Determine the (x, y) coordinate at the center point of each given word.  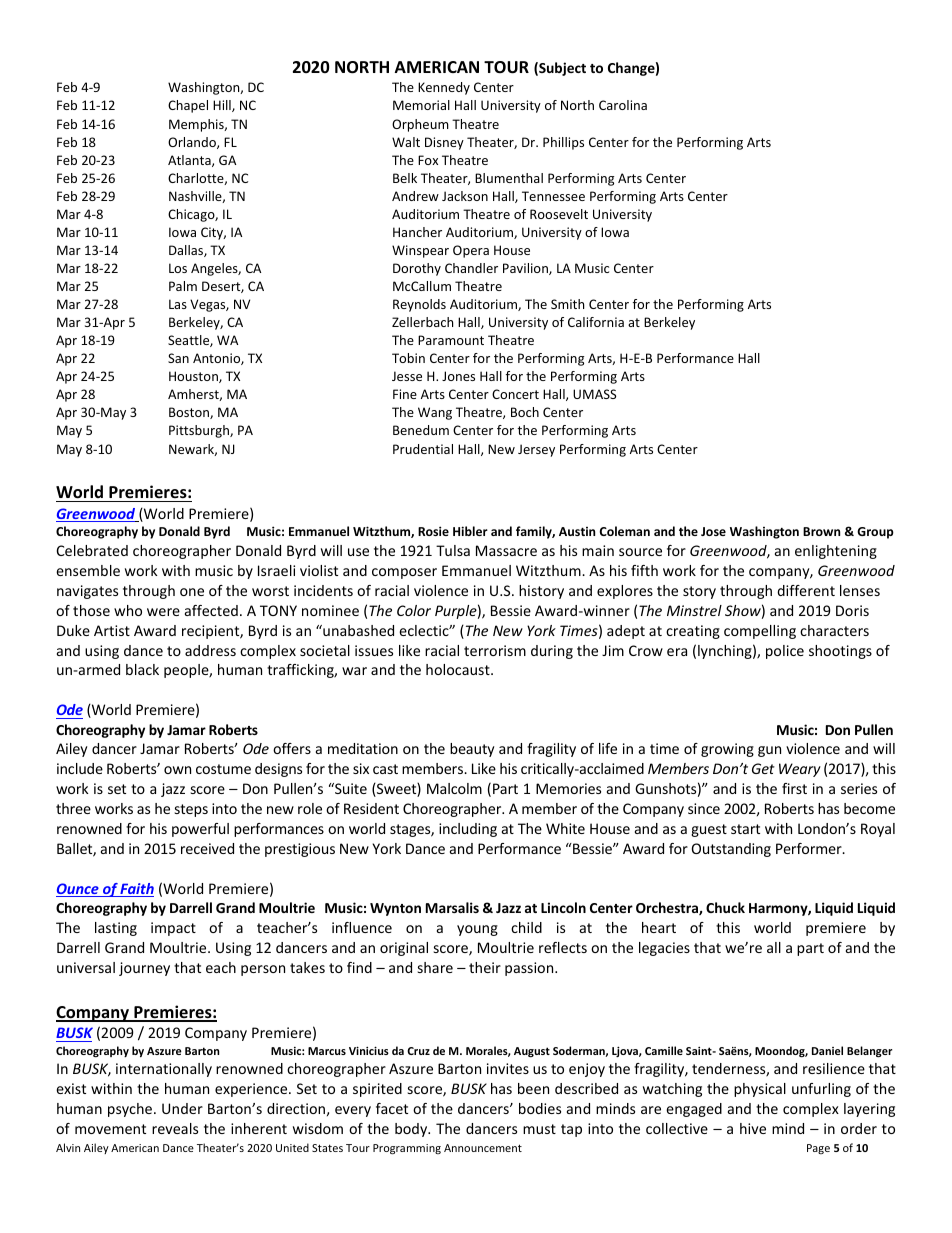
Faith (136, 890)
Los (178, 268)
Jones (458, 376)
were (163, 612)
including (468, 830)
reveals (175, 1128)
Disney (444, 143)
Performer (810, 848)
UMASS (594, 394)
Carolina (623, 105)
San (178, 358)
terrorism (495, 650)
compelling (760, 632)
